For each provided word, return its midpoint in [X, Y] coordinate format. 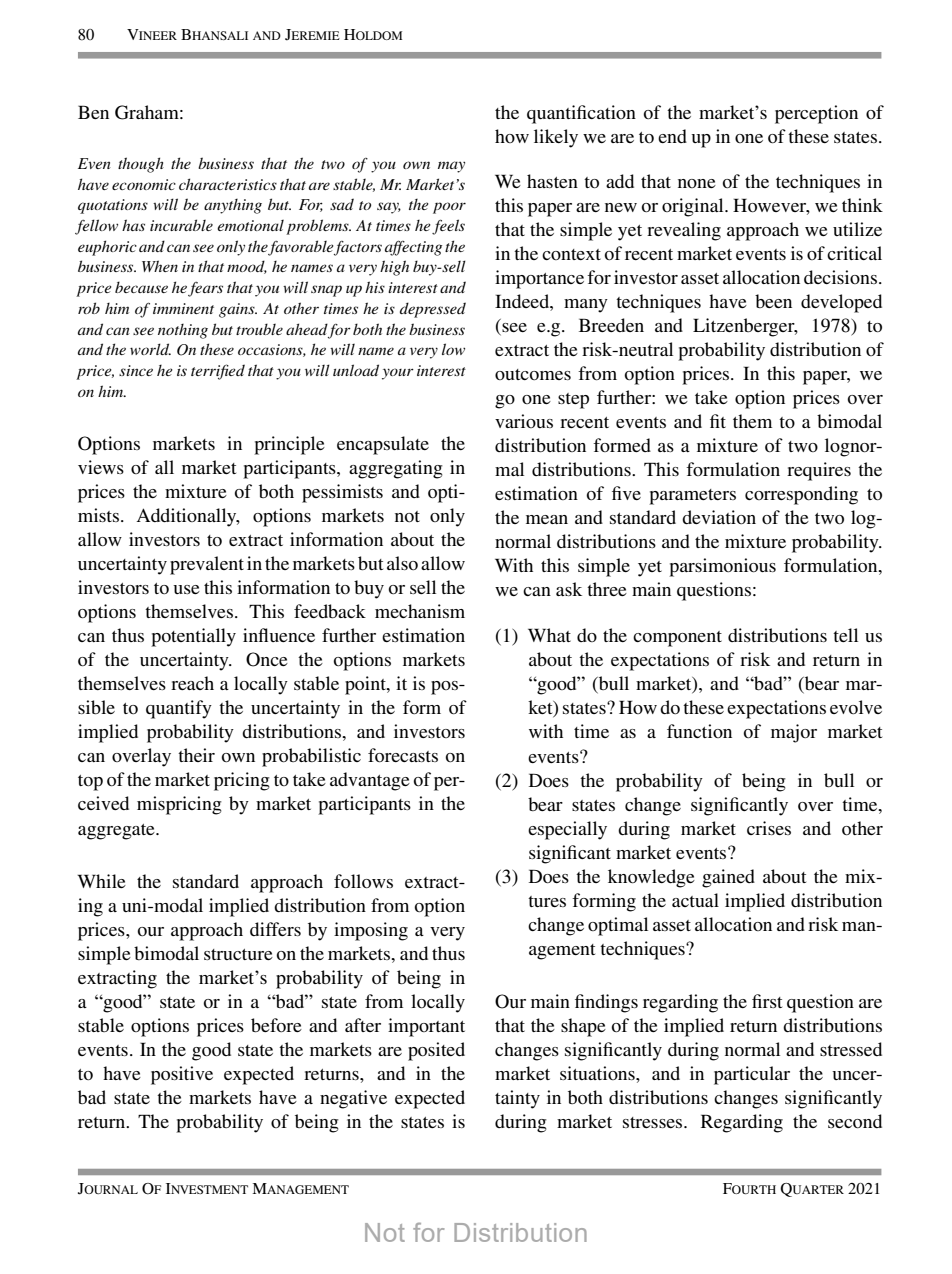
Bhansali [214, 34]
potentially [193, 637]
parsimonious [722, 567]
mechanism [420, 611]
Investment [207, 1188]
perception [816, 114]
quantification [581, 114]
